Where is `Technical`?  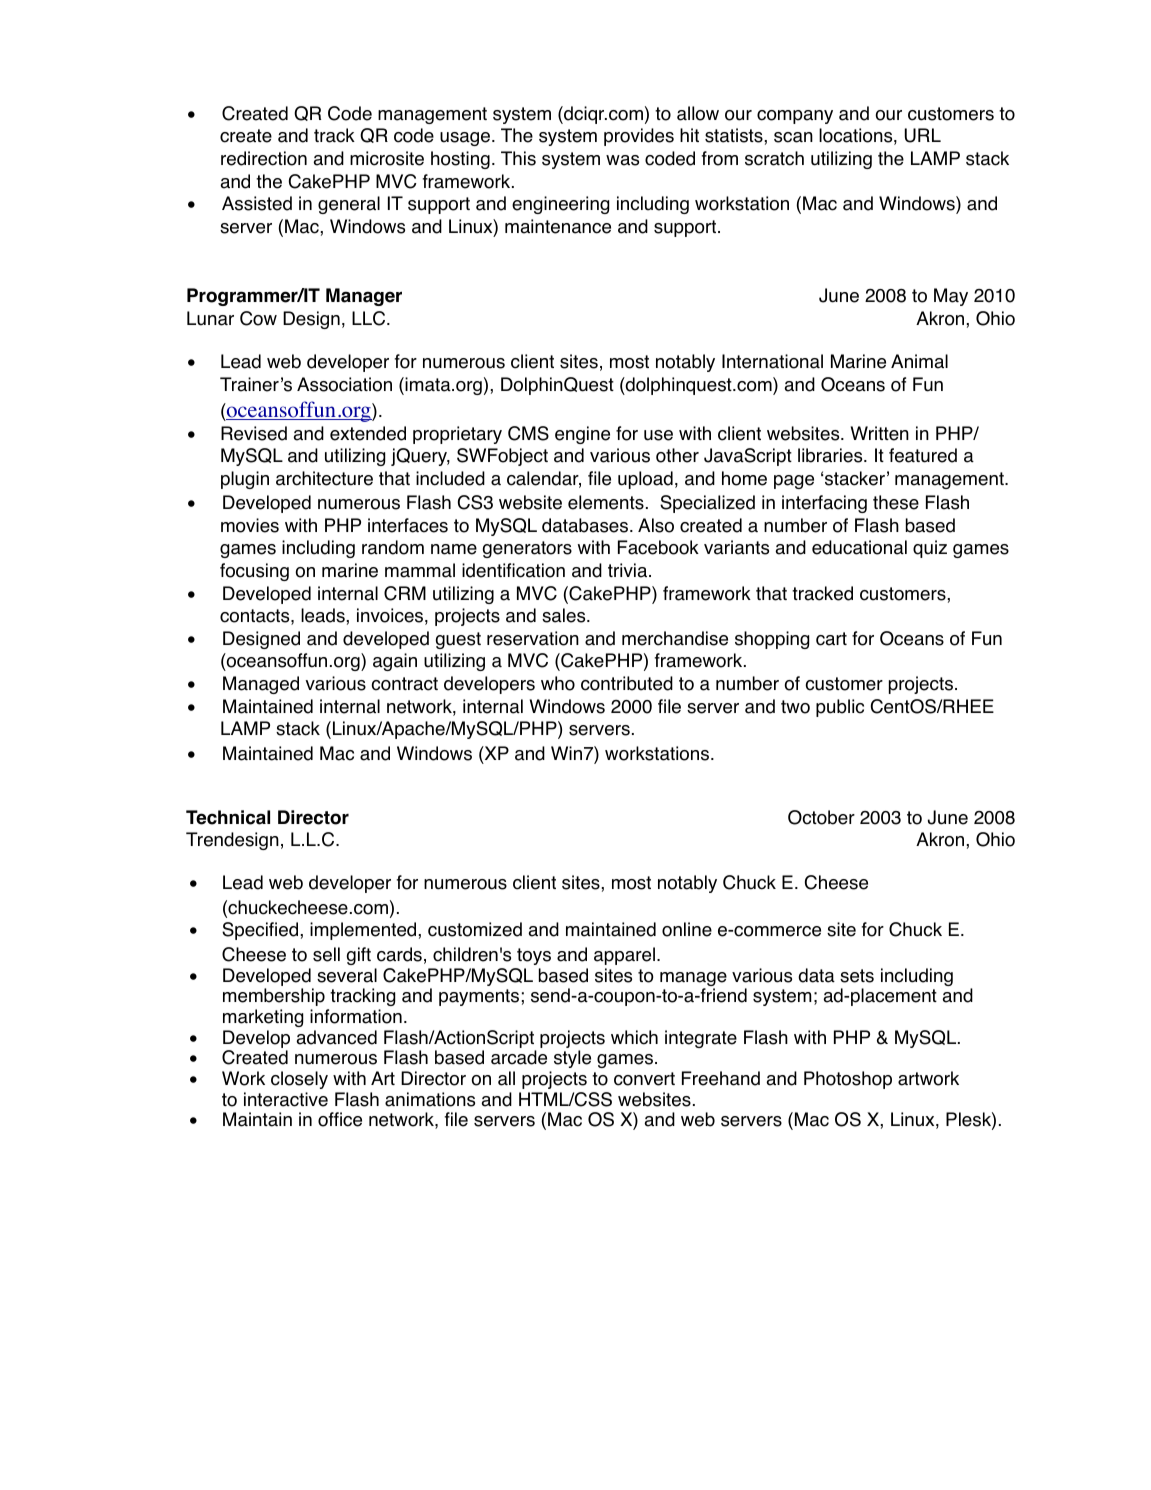 Technical is located at coordinates (228, 817).
